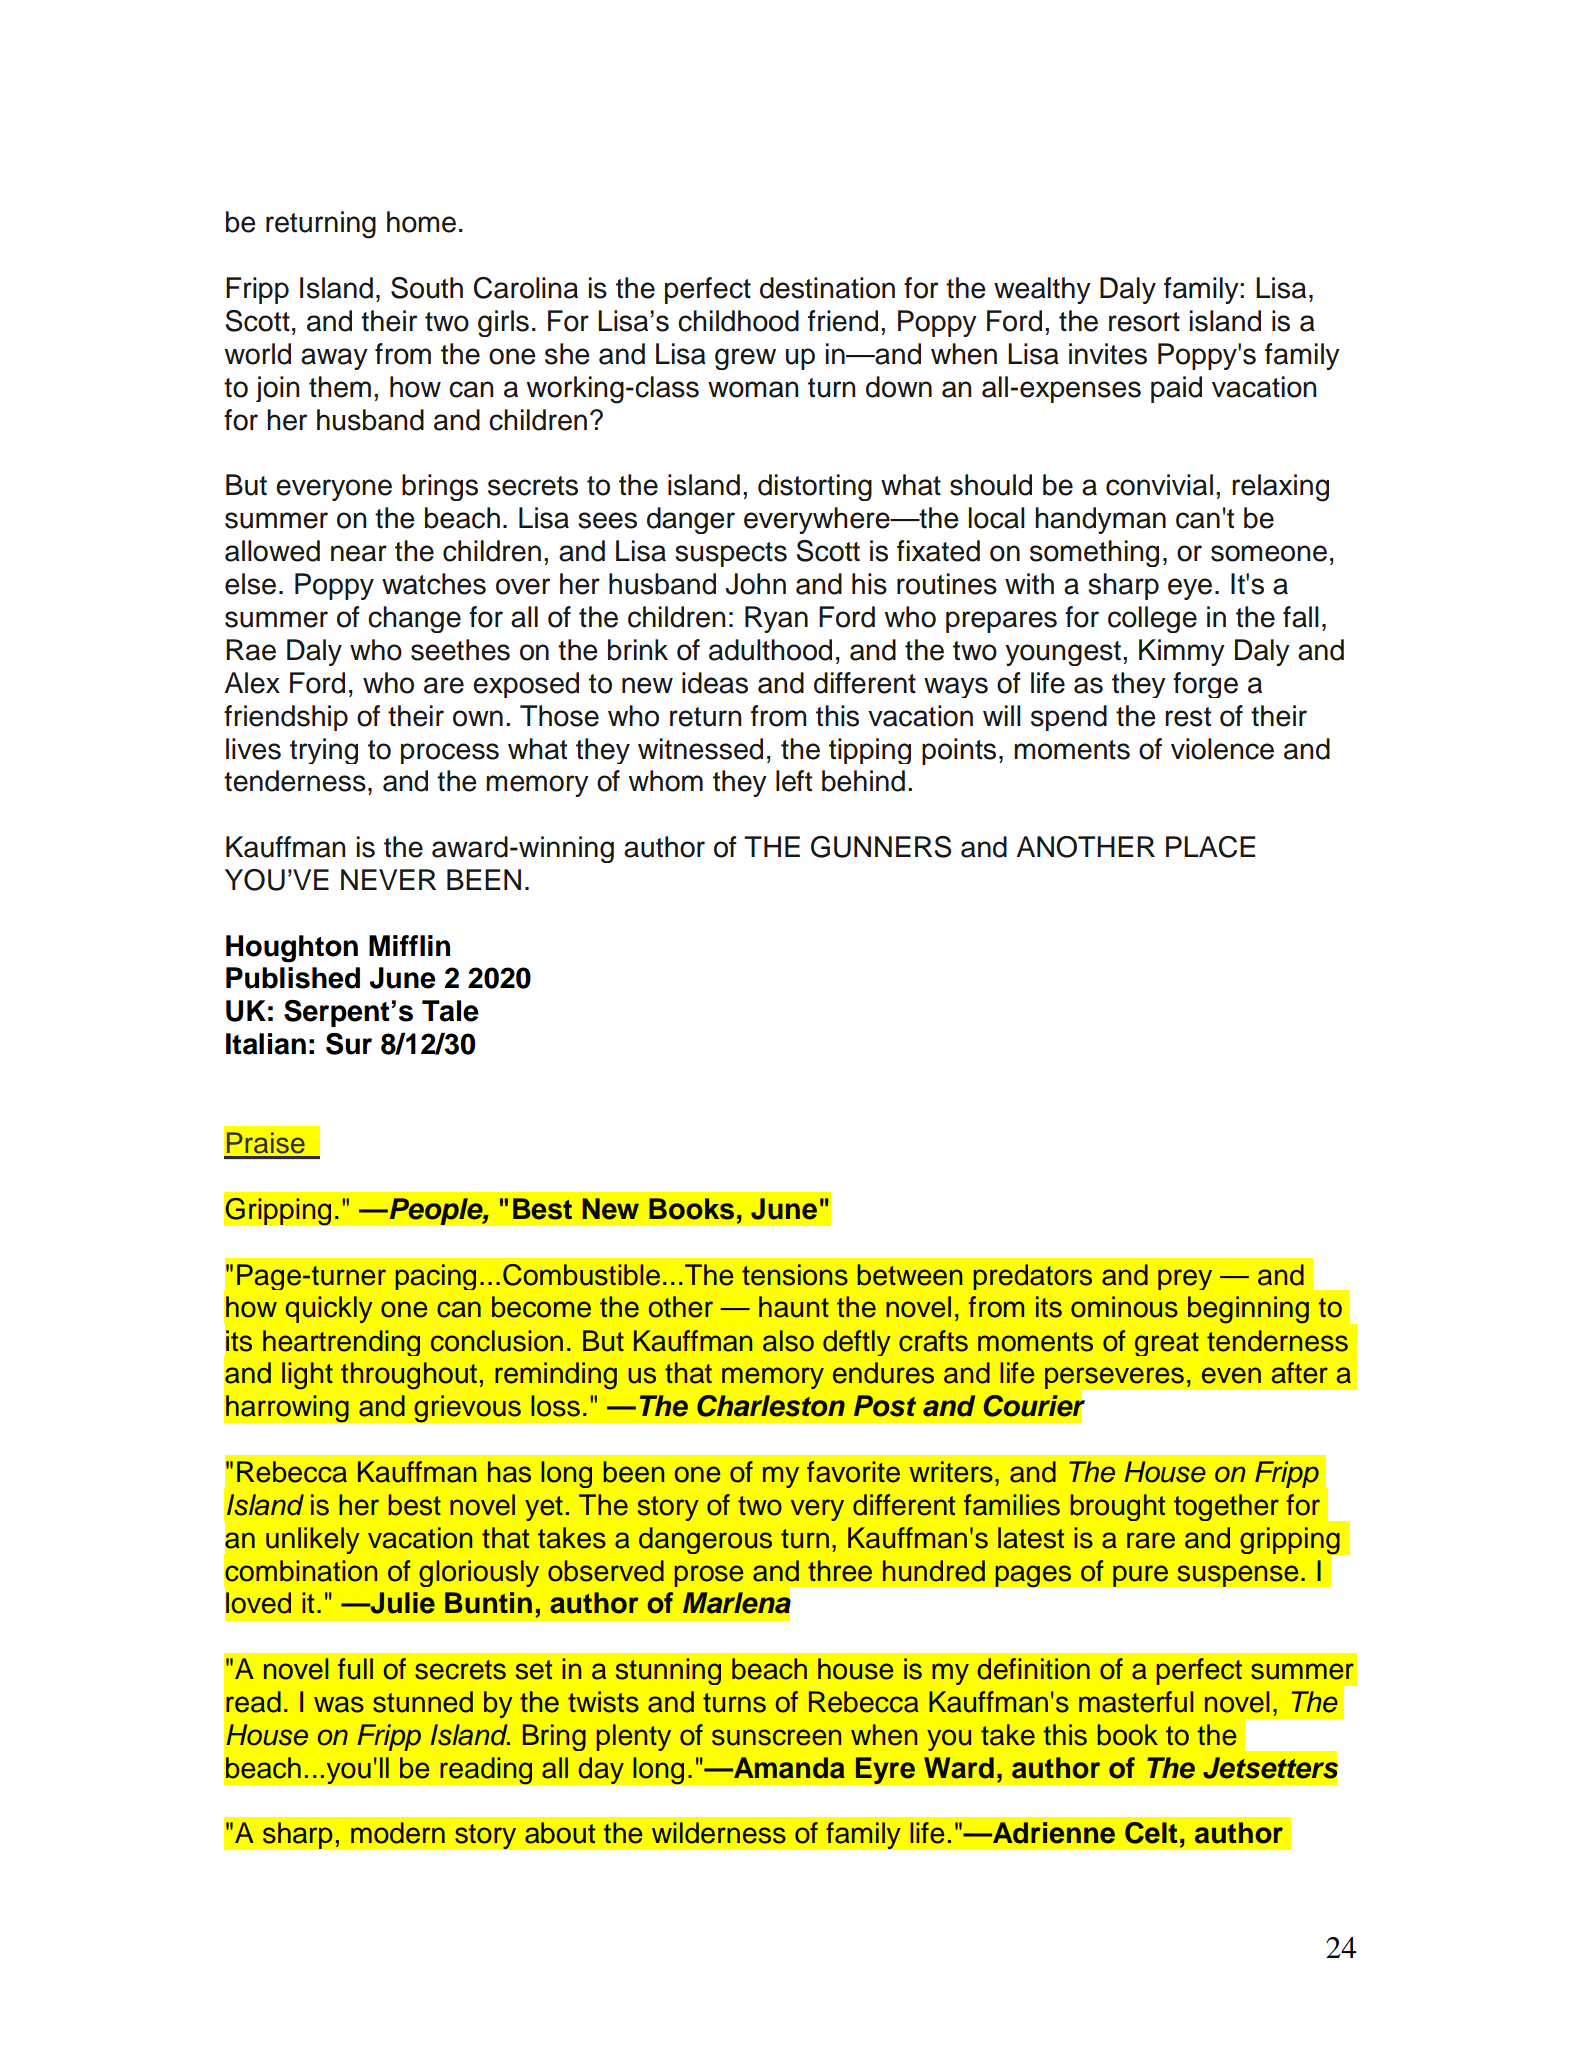 This image has height=2059, width=1591. What do you see at coordinates (1144, 322) in the image?
I see `resort` at bounding box center [1144, 322].
